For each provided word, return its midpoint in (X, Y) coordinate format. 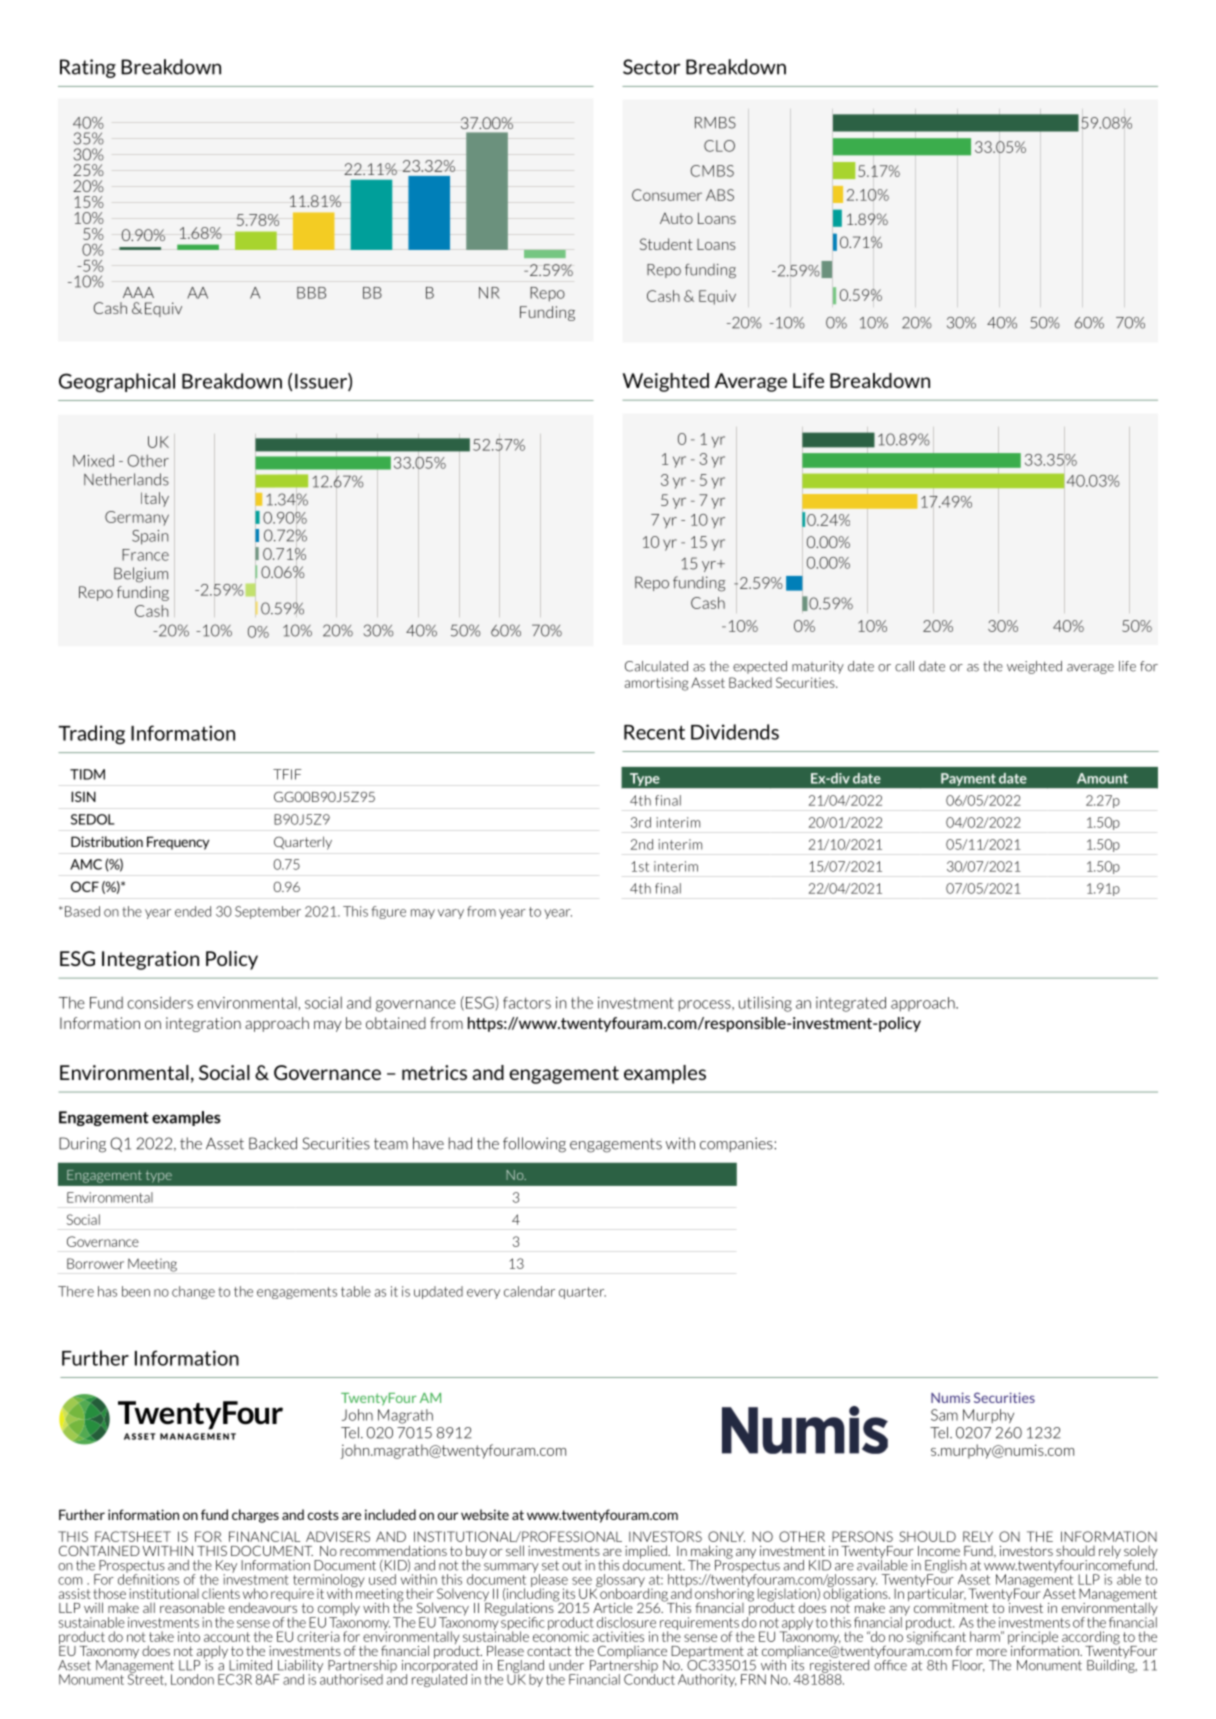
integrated (851, 1004)
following (534, 1145)
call (904, 666)
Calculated (656, 666)
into (189, 1636)
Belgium (141, 575)
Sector (652, 67)
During (82, 1145)
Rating (88, 68)
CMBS (712, 171)
